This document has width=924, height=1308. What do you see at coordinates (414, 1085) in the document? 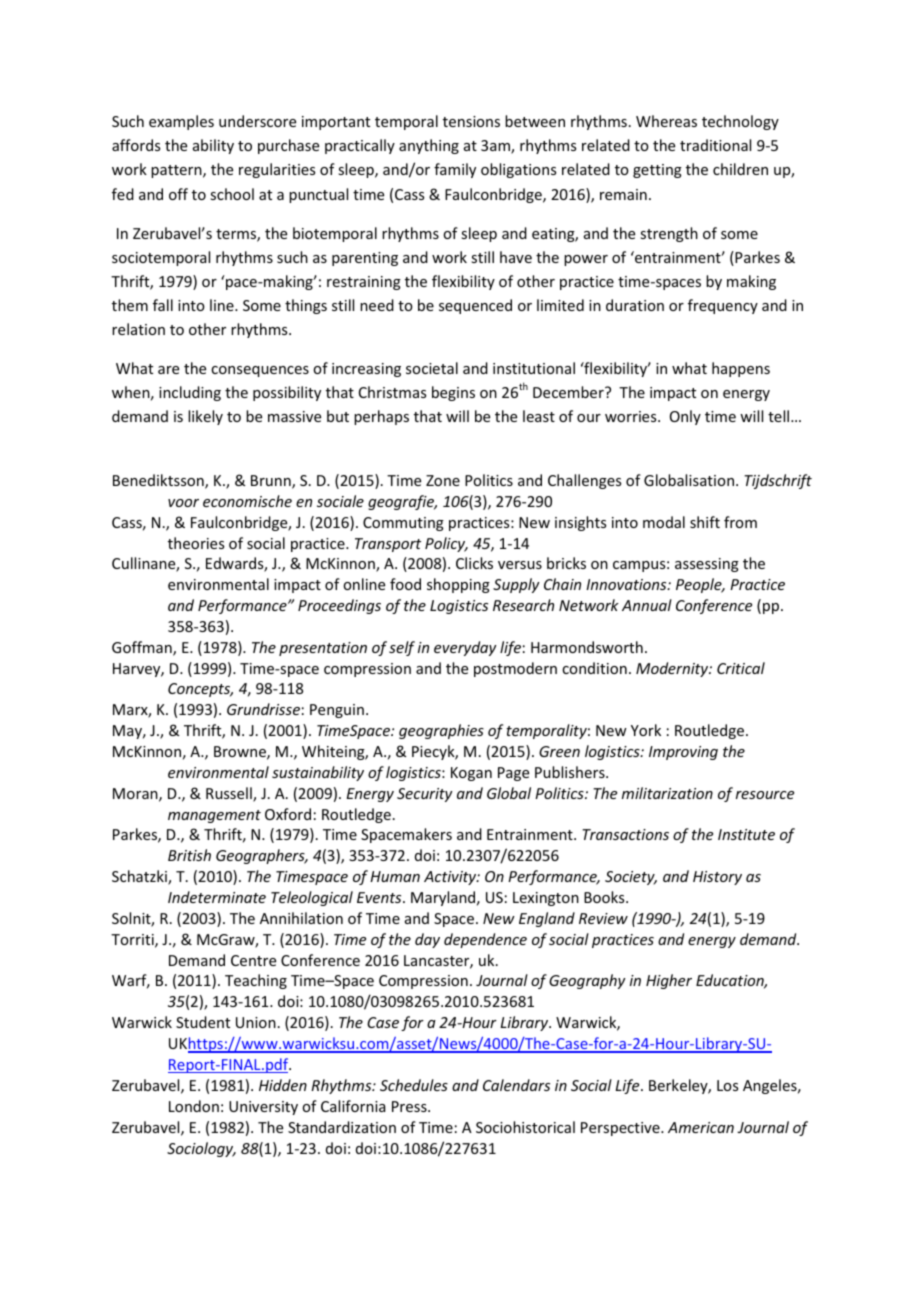
I see `Schedules` at bounding box center [414, 1085].
